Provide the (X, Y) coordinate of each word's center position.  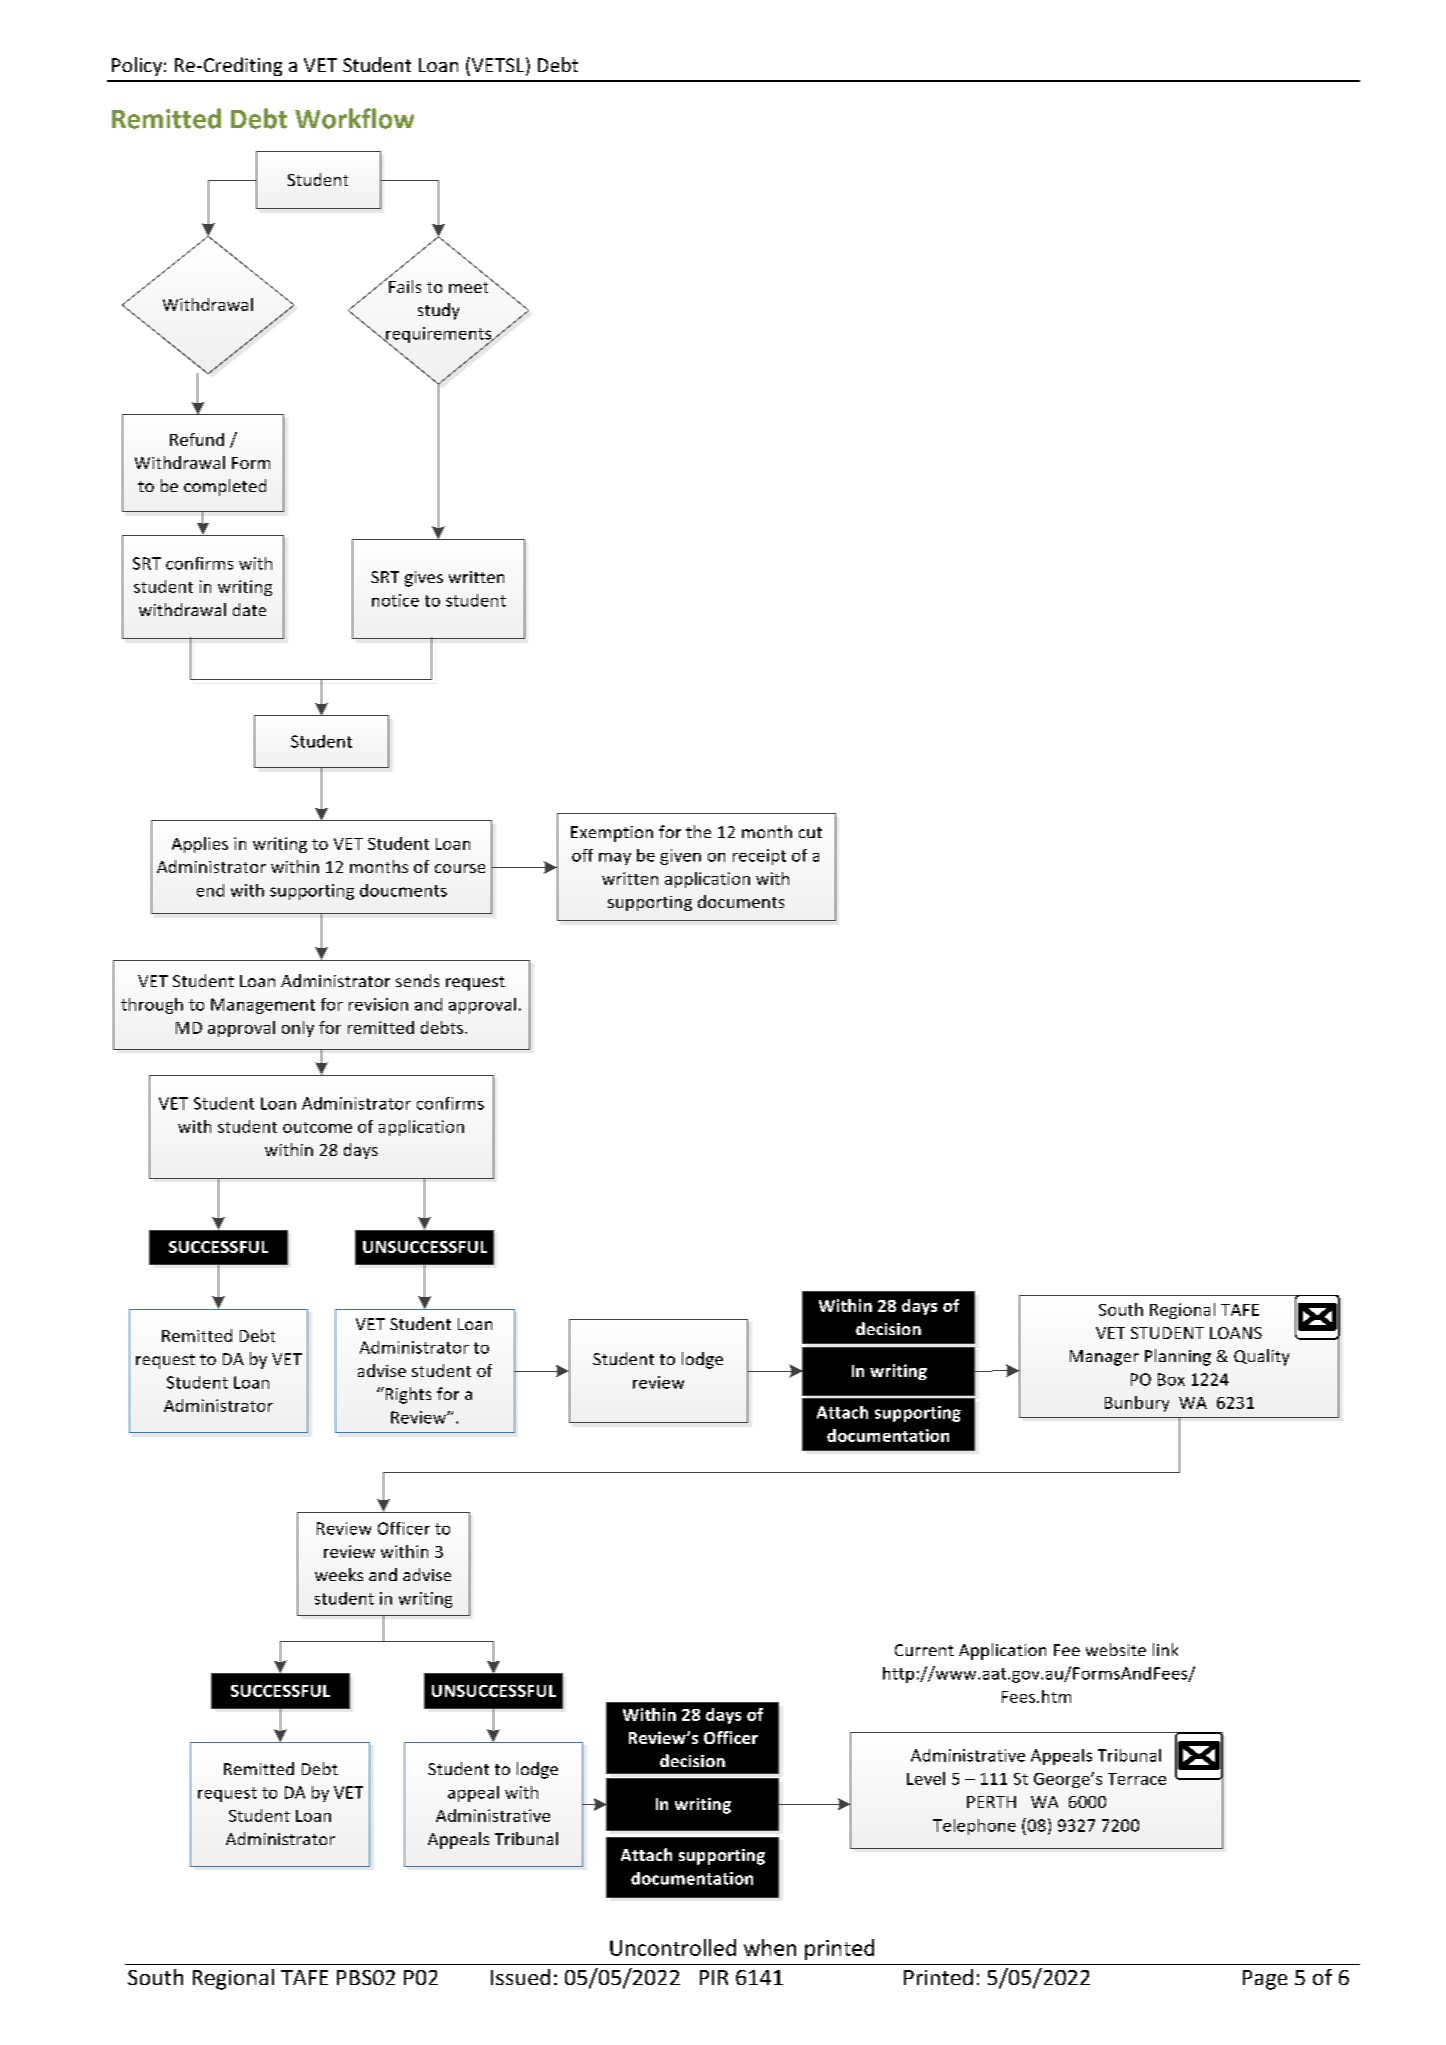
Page (1265, 1980)
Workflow (354, 118)
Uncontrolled (673, 1947)
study (438, 311)
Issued (520, 1977)
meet (470, 286)
